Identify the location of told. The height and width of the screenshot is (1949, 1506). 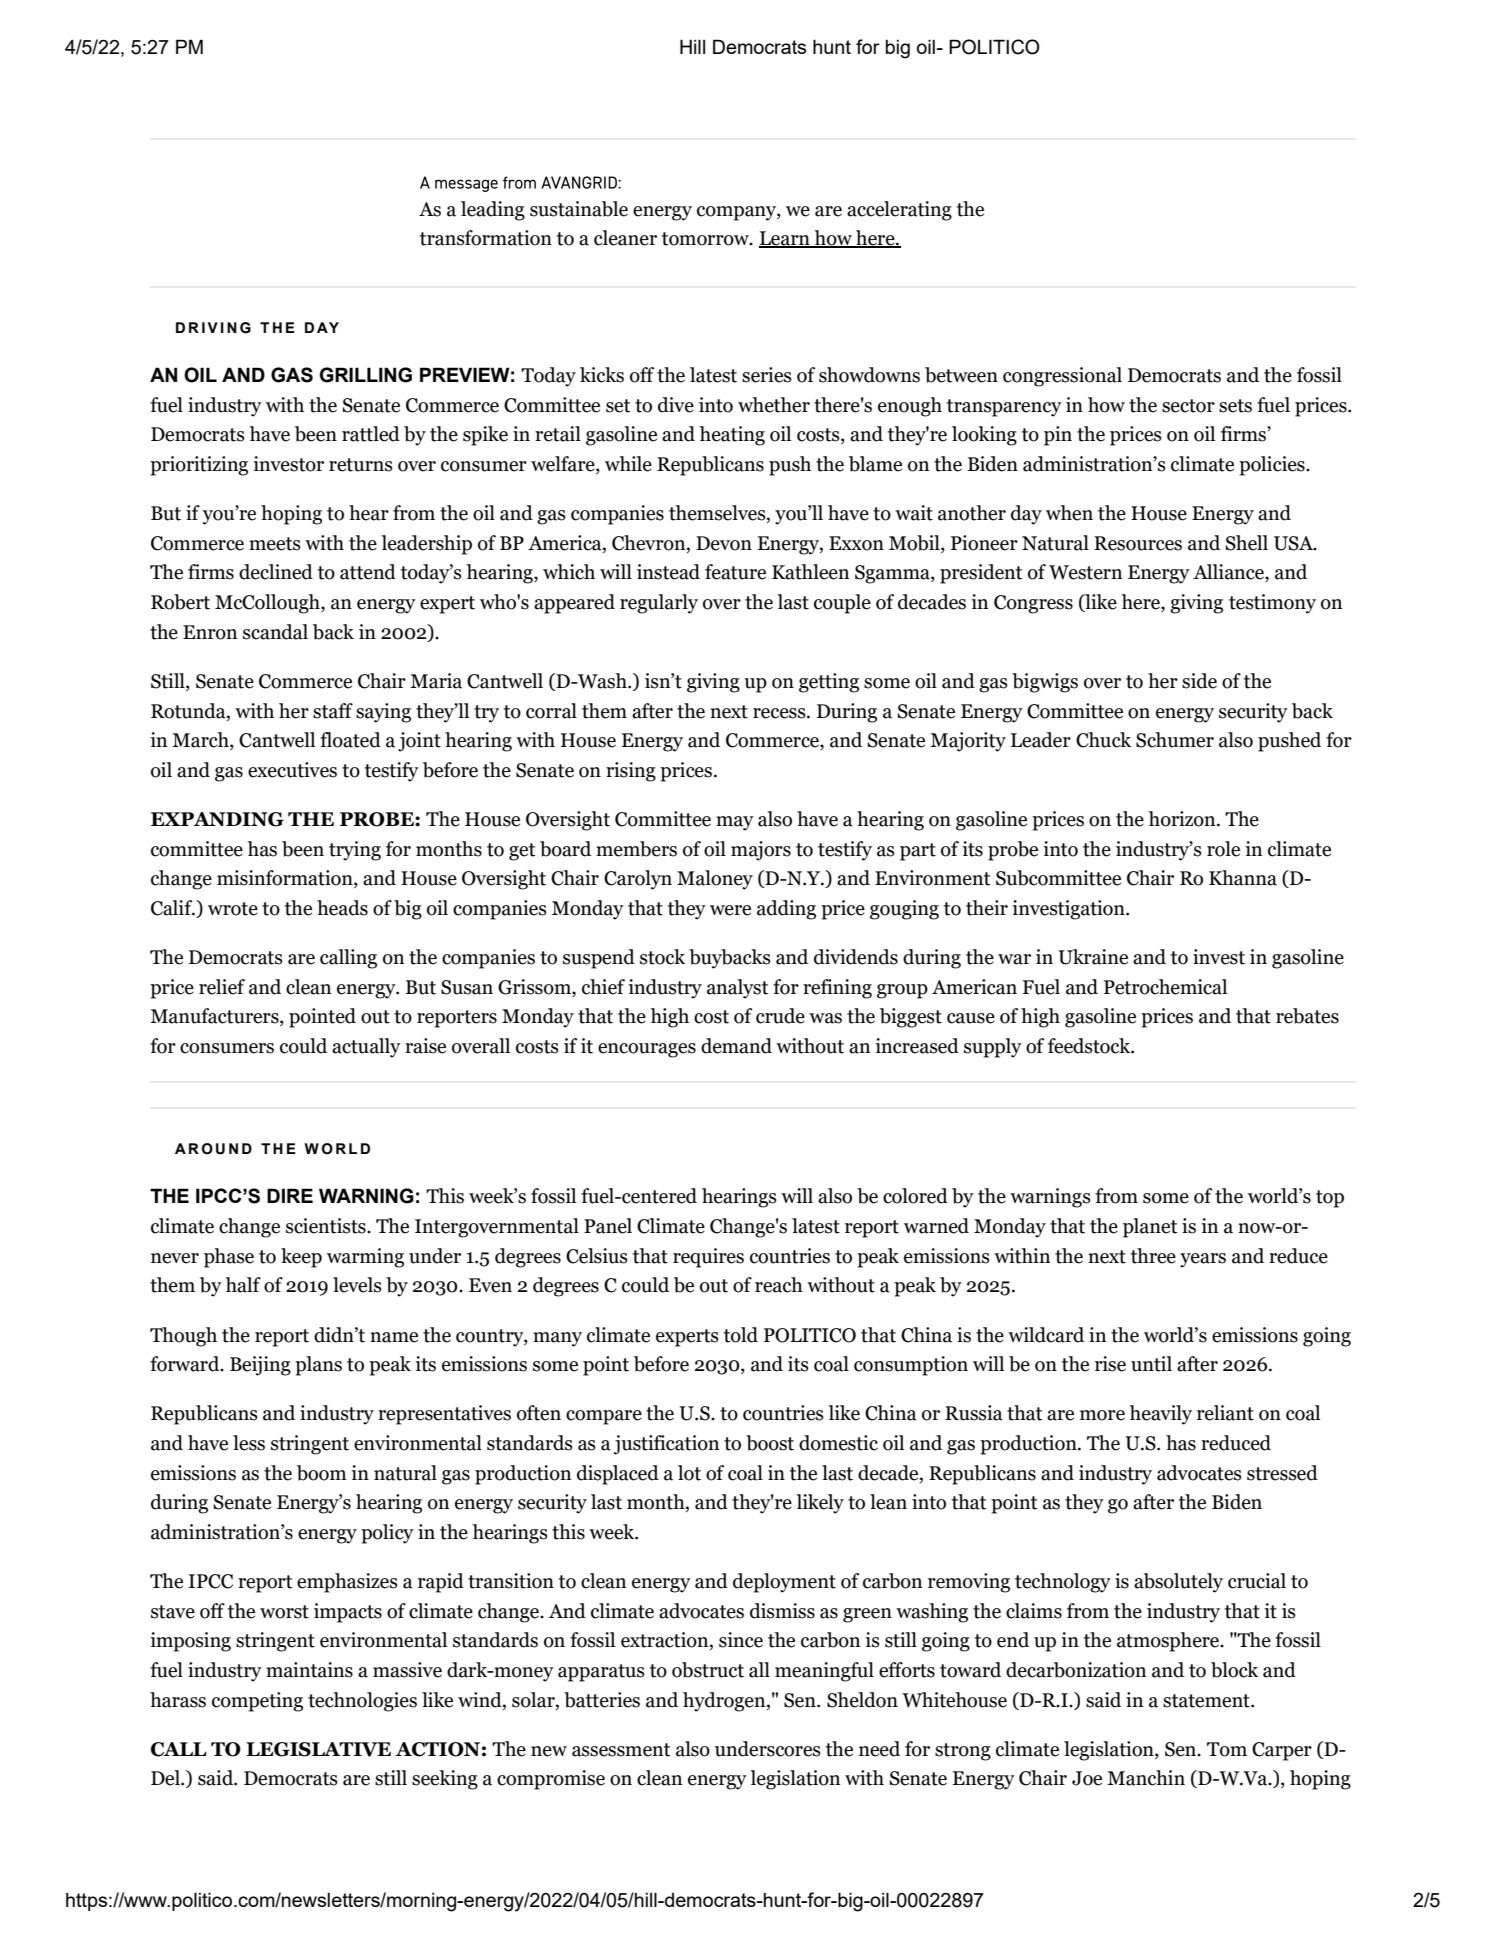
(741, 1335).
